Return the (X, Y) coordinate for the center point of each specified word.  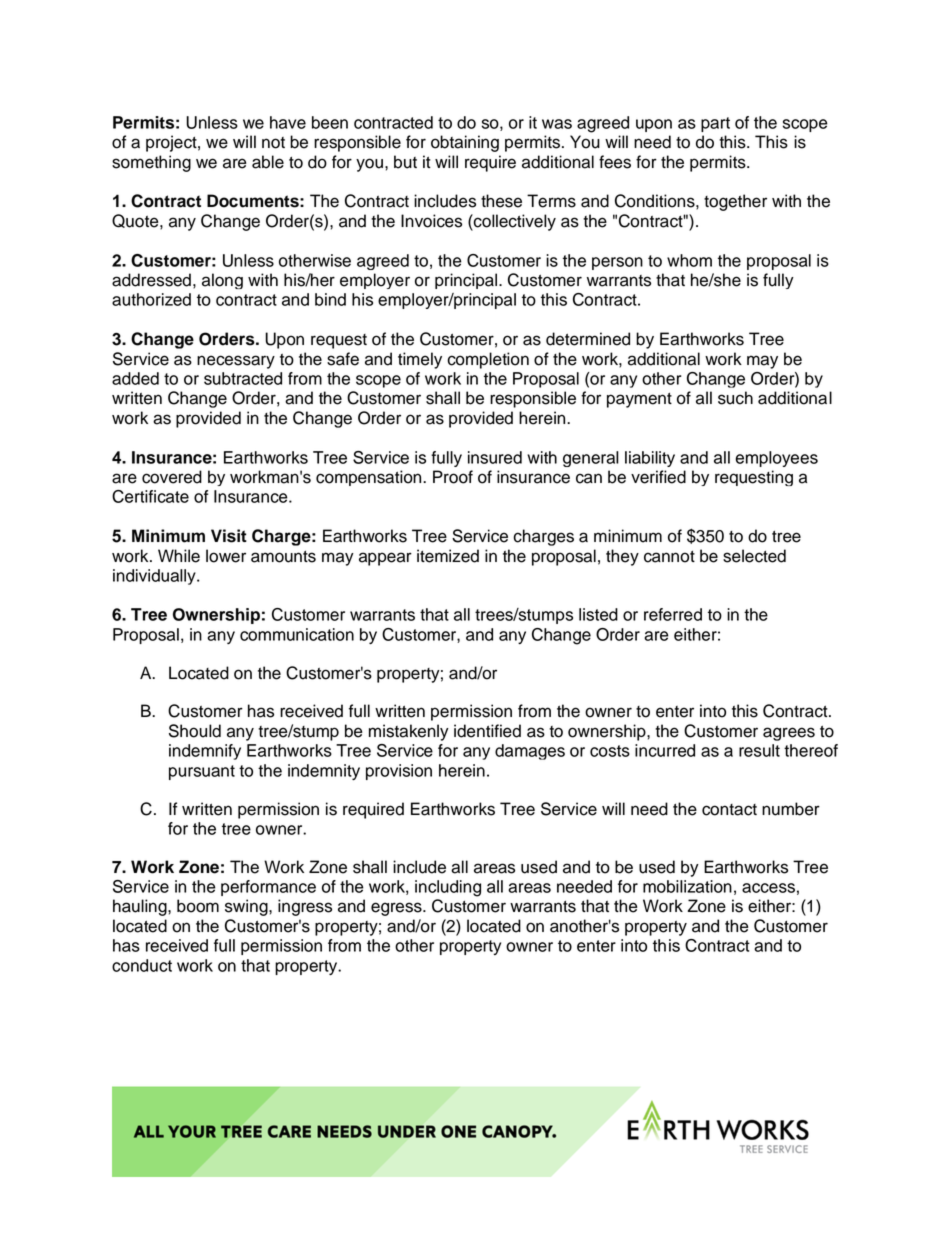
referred (673, 614)
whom (689, 260)
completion (488, 360)
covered (172, 477)
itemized (448, 556)
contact (729, 810)
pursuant (202, 772)
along (222, 281)
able (268, 162)
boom (198, 906)
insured (495, 457)
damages (530, 752)
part (715, 124)
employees (777, 459)
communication (297, 634)
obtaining (465, 143)
